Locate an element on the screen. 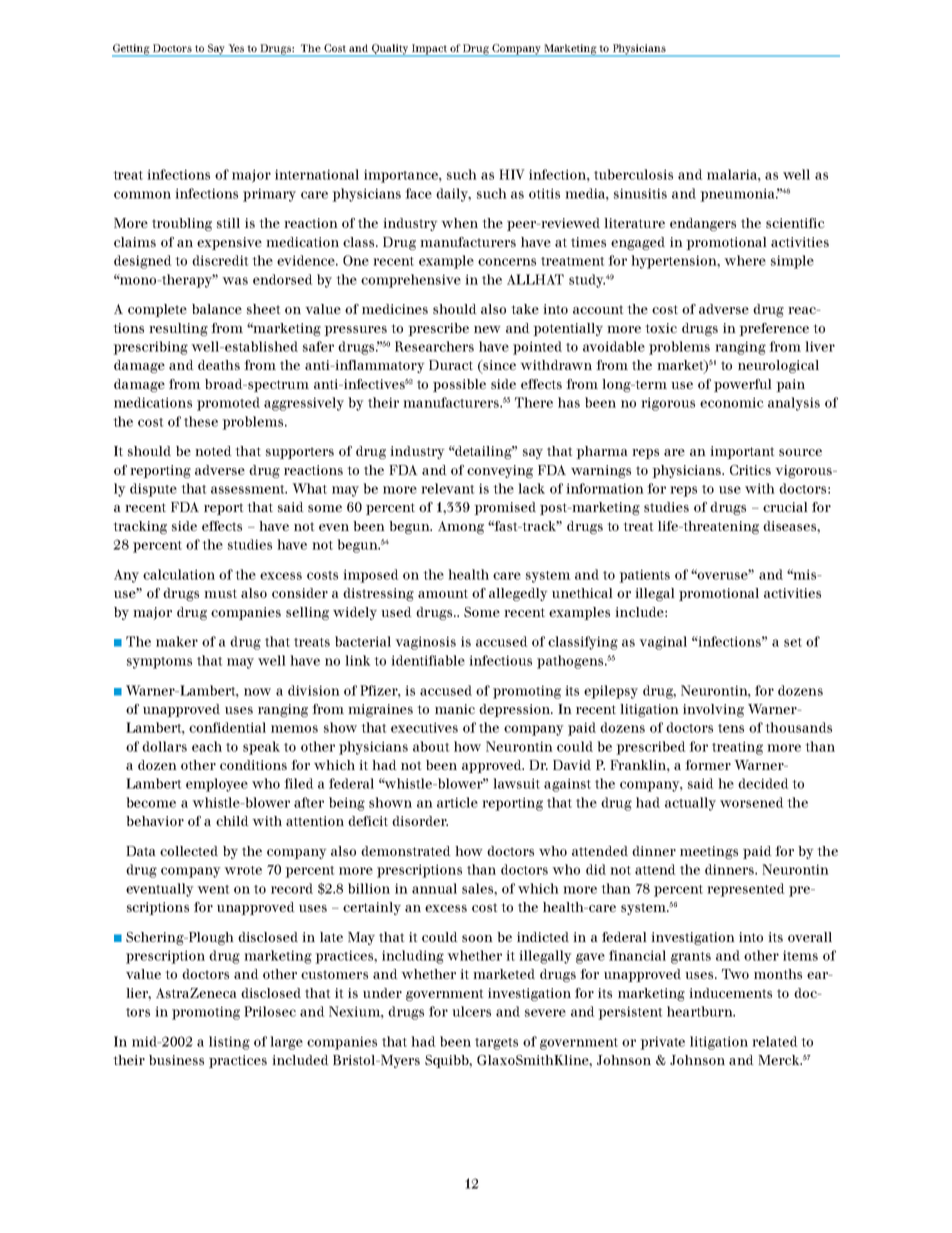 The height and width of the screenshot is (1233, 952). involving is located at coordinates (713, 710).
